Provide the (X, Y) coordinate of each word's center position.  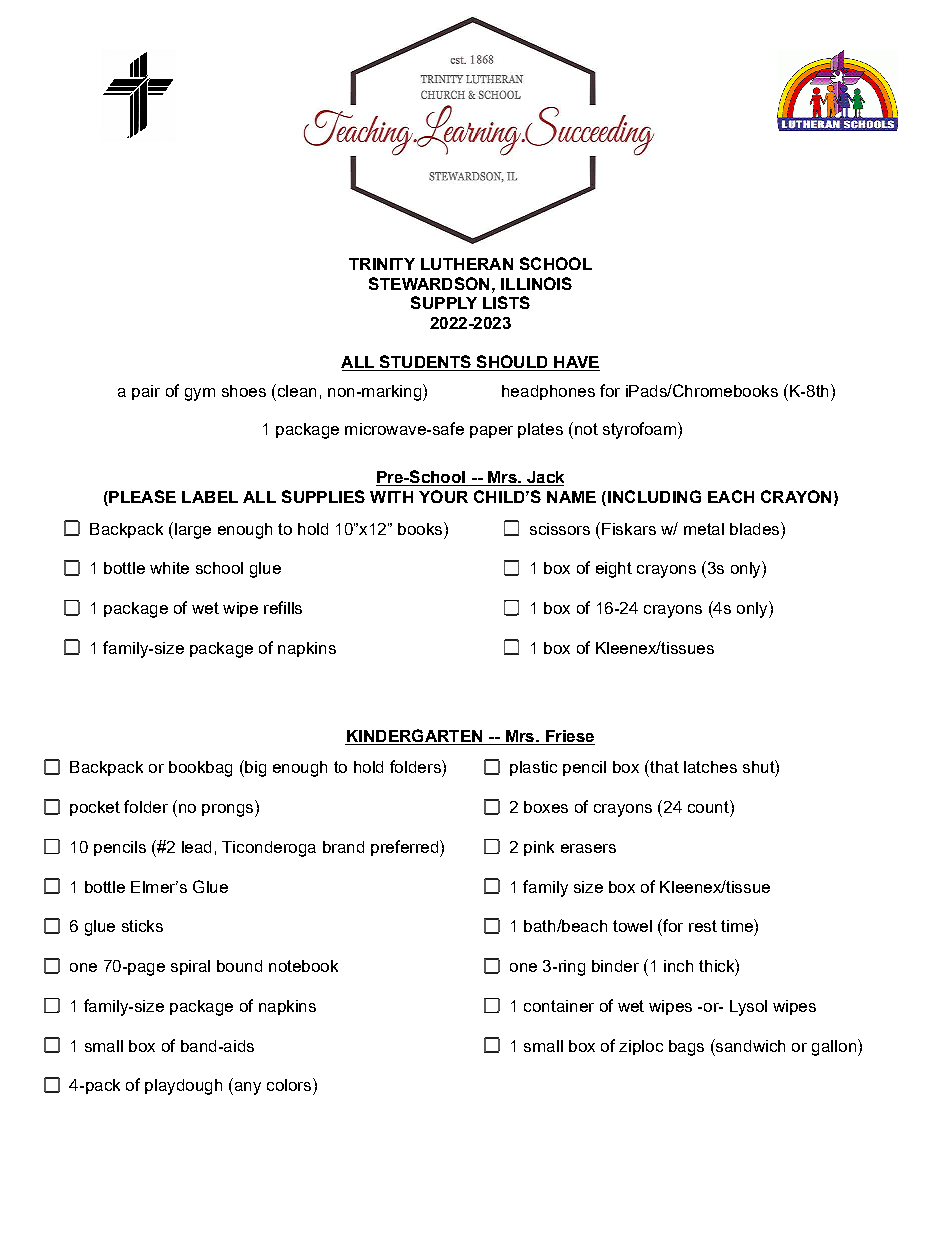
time (738, 925)
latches (710, 767)
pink (539, 848)
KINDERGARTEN (415, 737)
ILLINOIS (536, 283)
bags (686, 1048)
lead (196, 847)
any (246, 1088)
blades (756, 528)
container (559, 1006)
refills (283, 607)
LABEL (210, 497)
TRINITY (382, 264)
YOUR (443, 496)
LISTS (506, 302)
